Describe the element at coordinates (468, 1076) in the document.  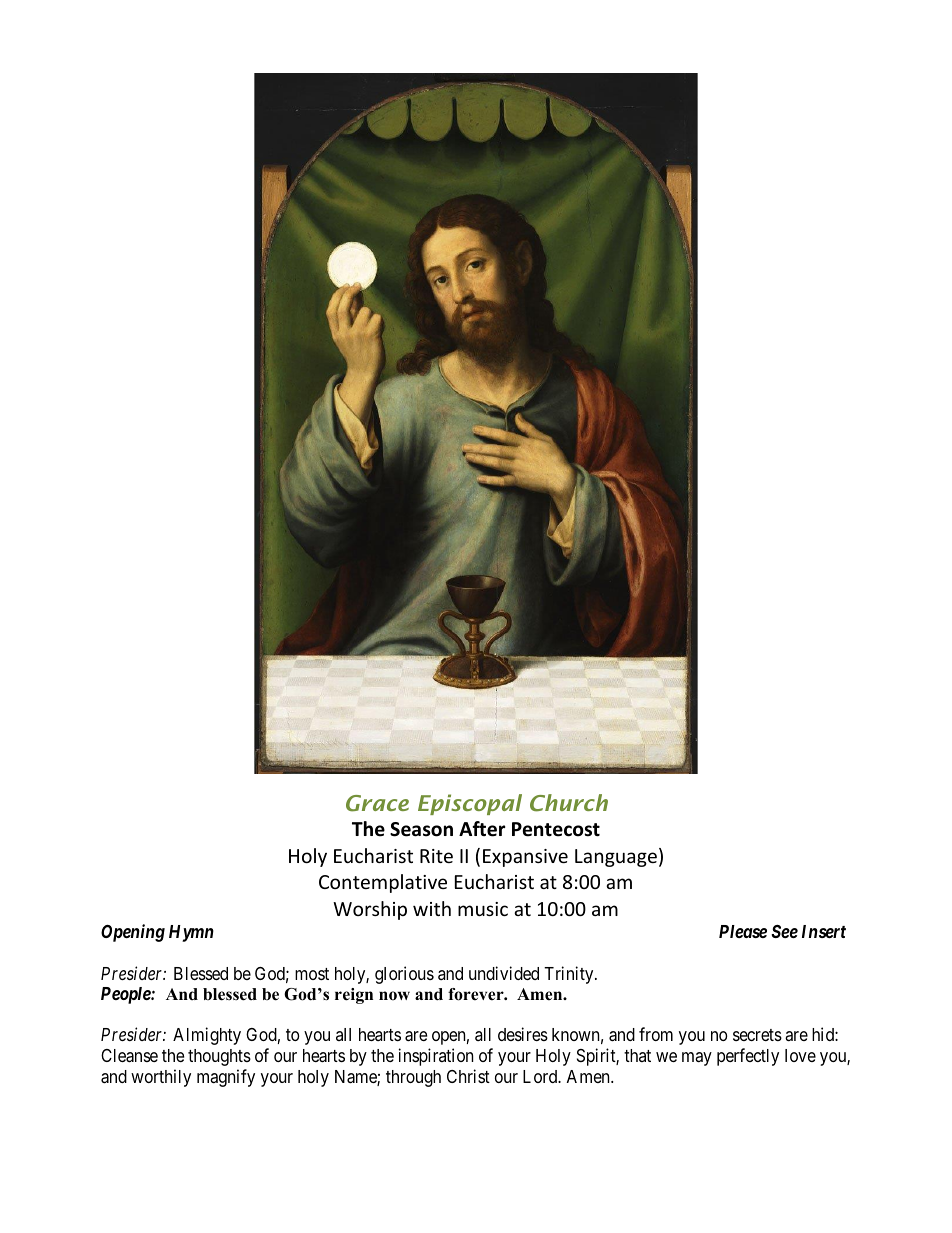
I see `Christ` at that location.
